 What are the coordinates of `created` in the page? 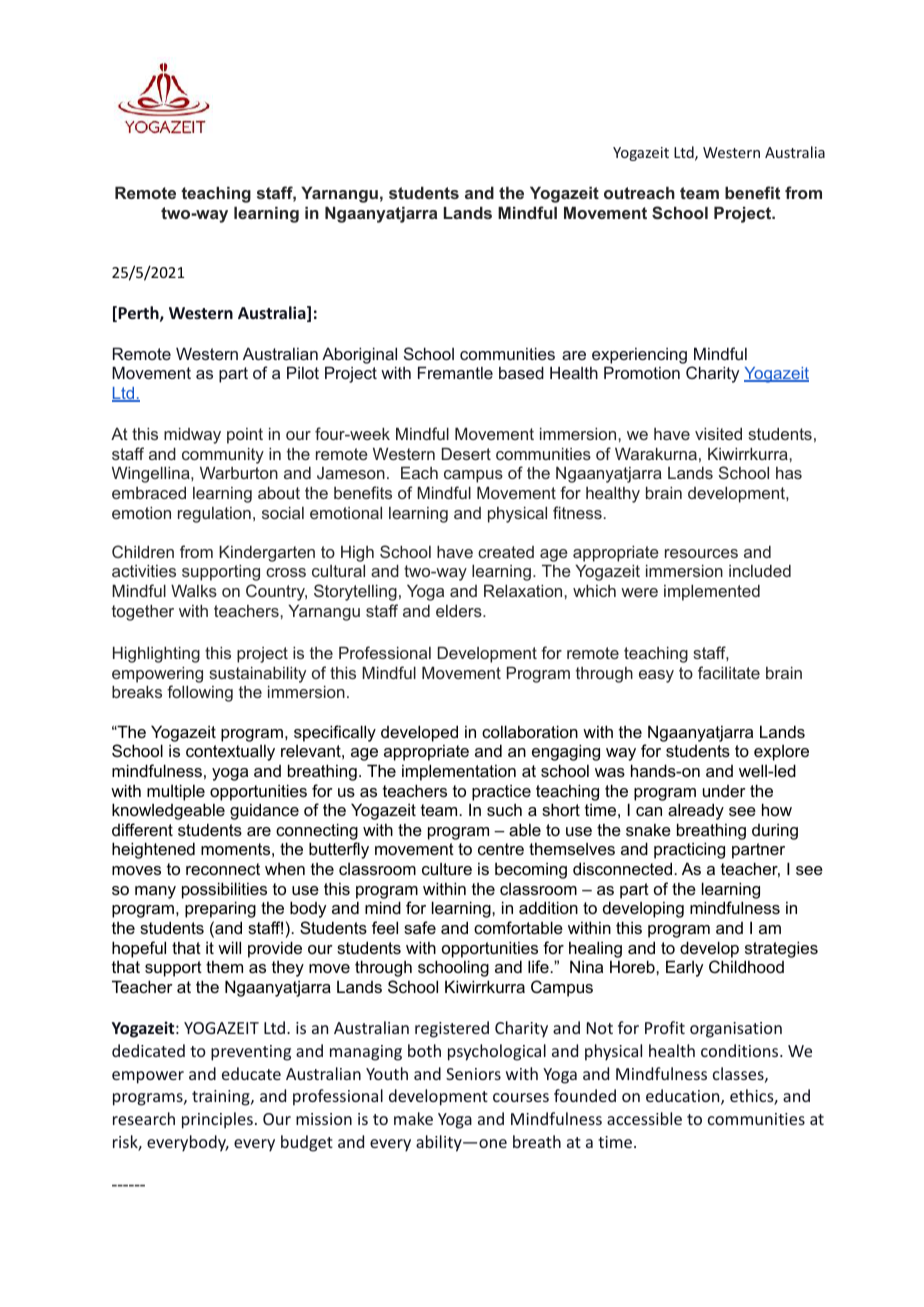 It's located at (506, 552).
